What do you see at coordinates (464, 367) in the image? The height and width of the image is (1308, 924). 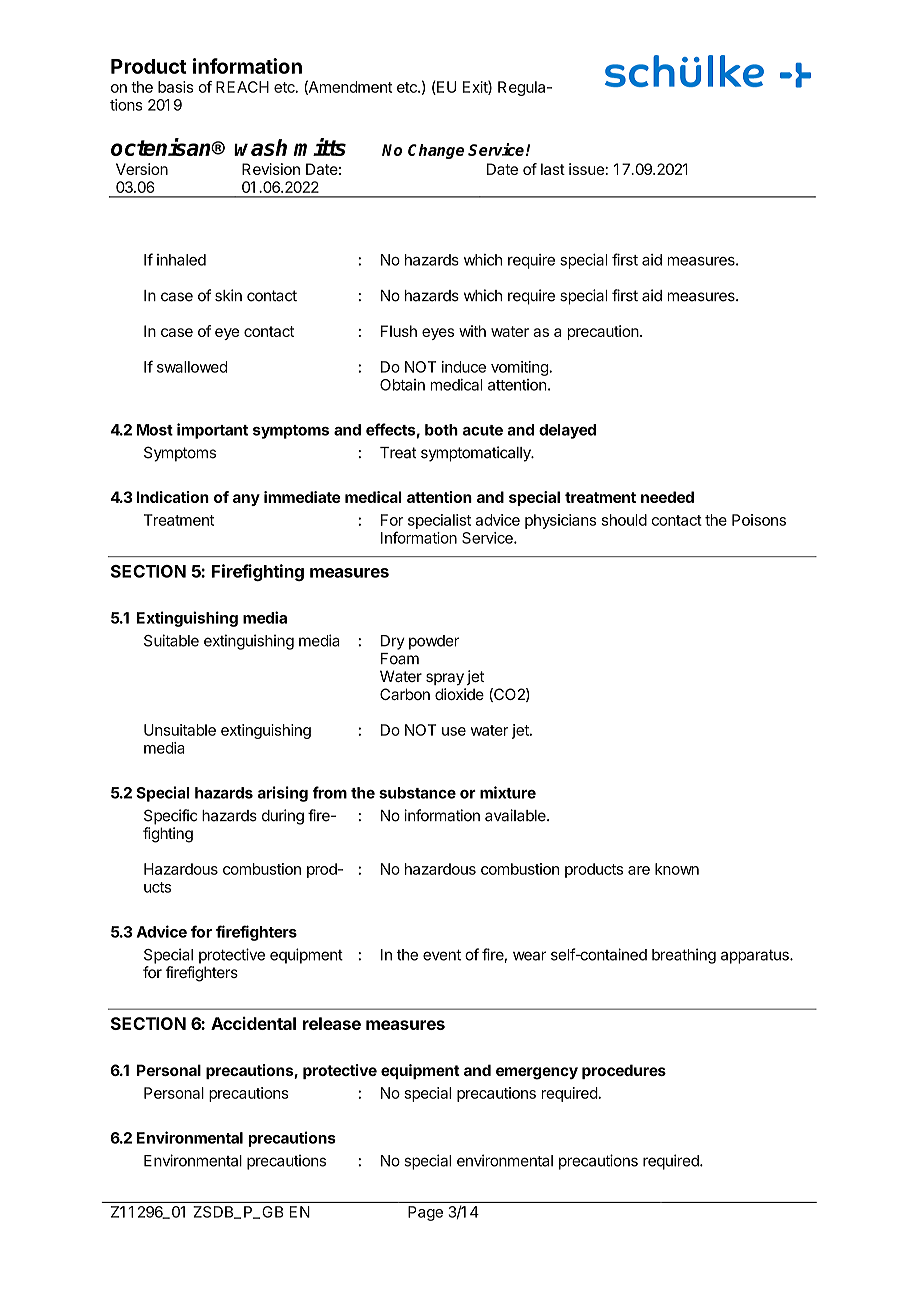 I see `induce` at bounding box center [464, 367].
